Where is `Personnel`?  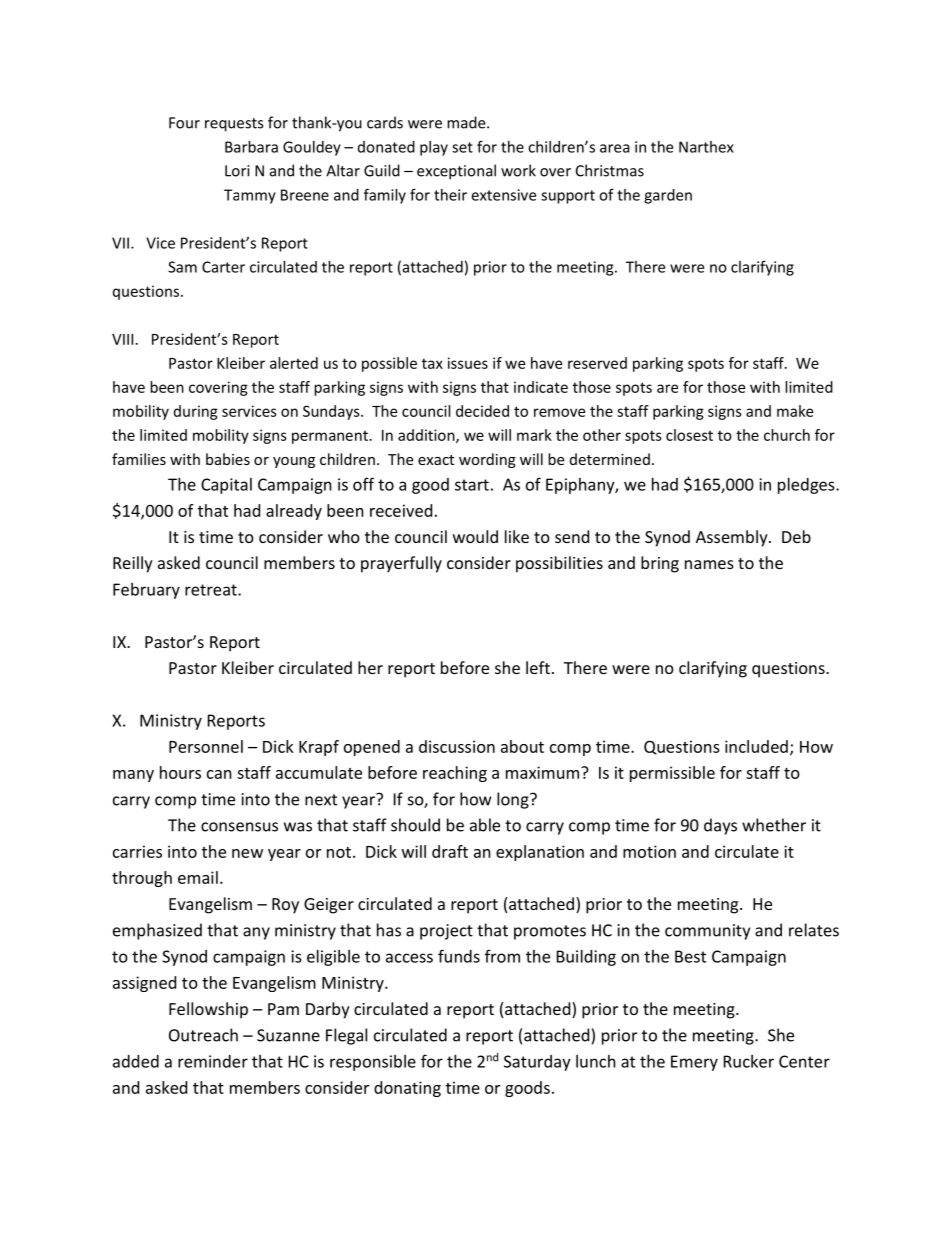
Personnel is located at coordinates (206, 746).
